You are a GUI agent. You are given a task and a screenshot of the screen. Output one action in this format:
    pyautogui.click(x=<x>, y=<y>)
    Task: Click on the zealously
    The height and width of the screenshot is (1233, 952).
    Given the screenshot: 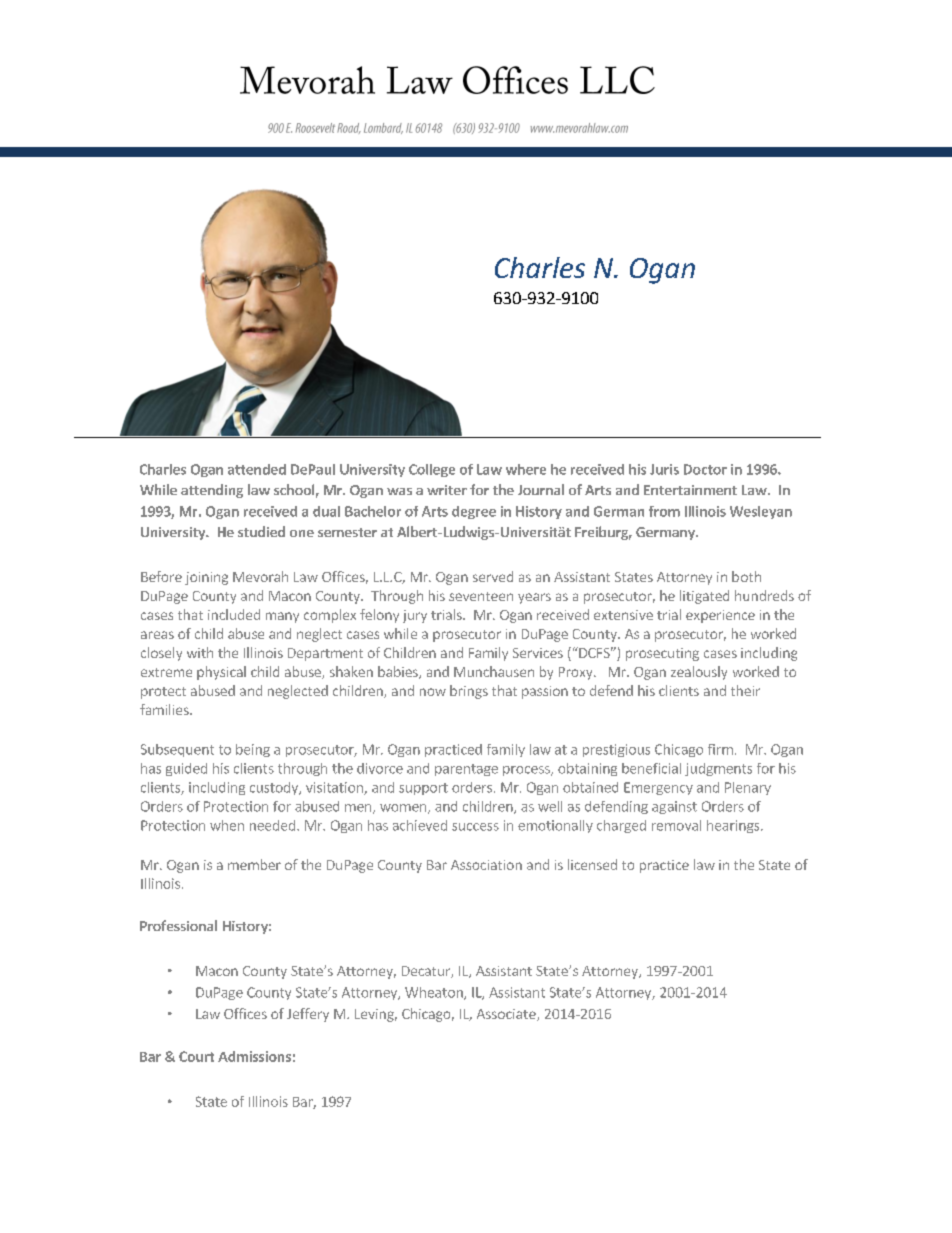 What is the action you would take?
    pyautogui.click(x=699, y=673)
